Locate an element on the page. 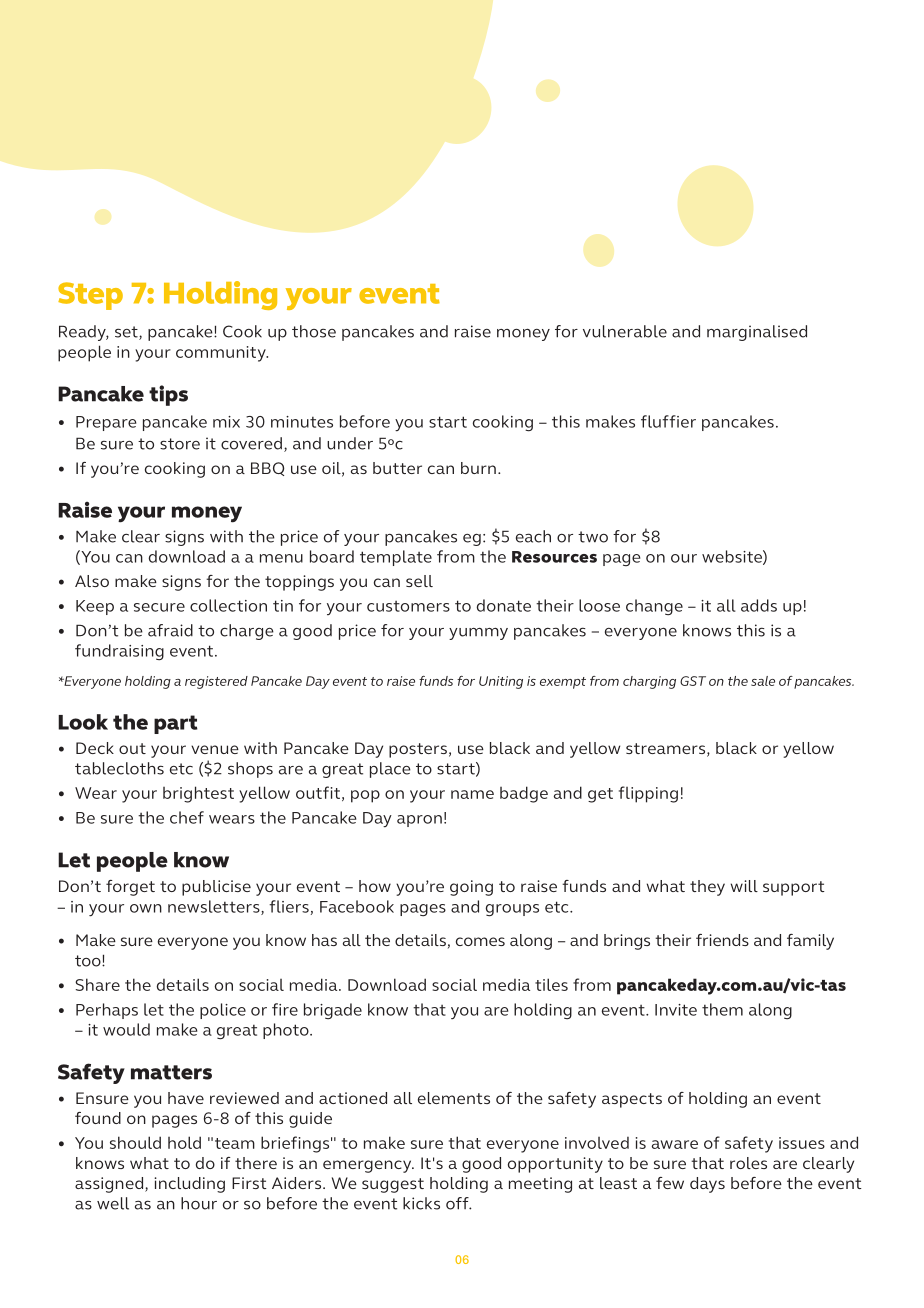 This page has width=924, height=1308. yummy is located at coordinates (478, 634).
